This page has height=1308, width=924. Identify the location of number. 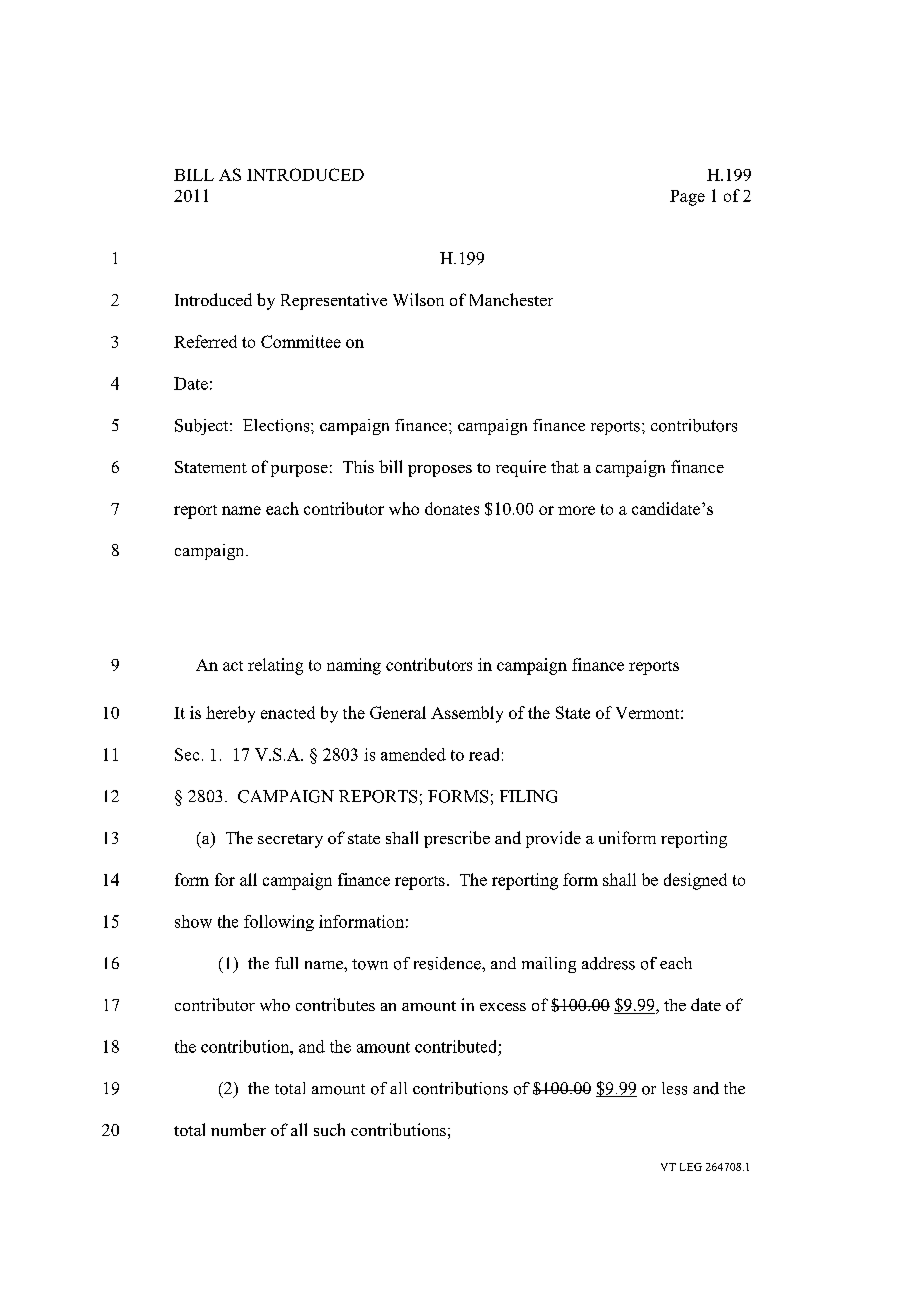
(238, 1129).
